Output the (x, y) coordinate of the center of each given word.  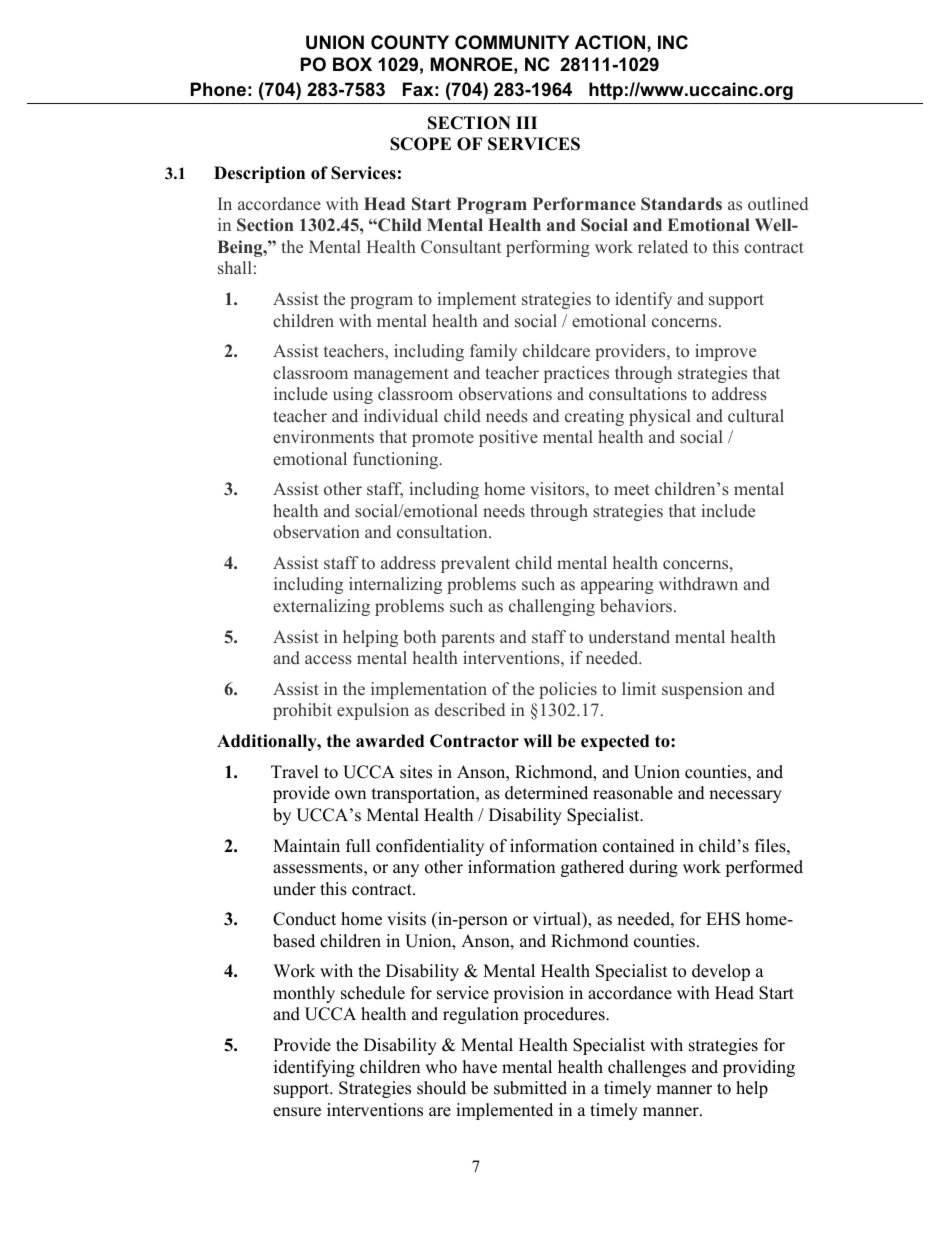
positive (508, 438)
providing (759, 1068)
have (480, 1067)
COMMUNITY (512, 42)
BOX (352, 64)
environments (323, 437)
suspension (702, 690)
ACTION (611, 42)
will (537, 740)
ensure (297, 1112)
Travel (295, 772)
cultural (756, 415)
